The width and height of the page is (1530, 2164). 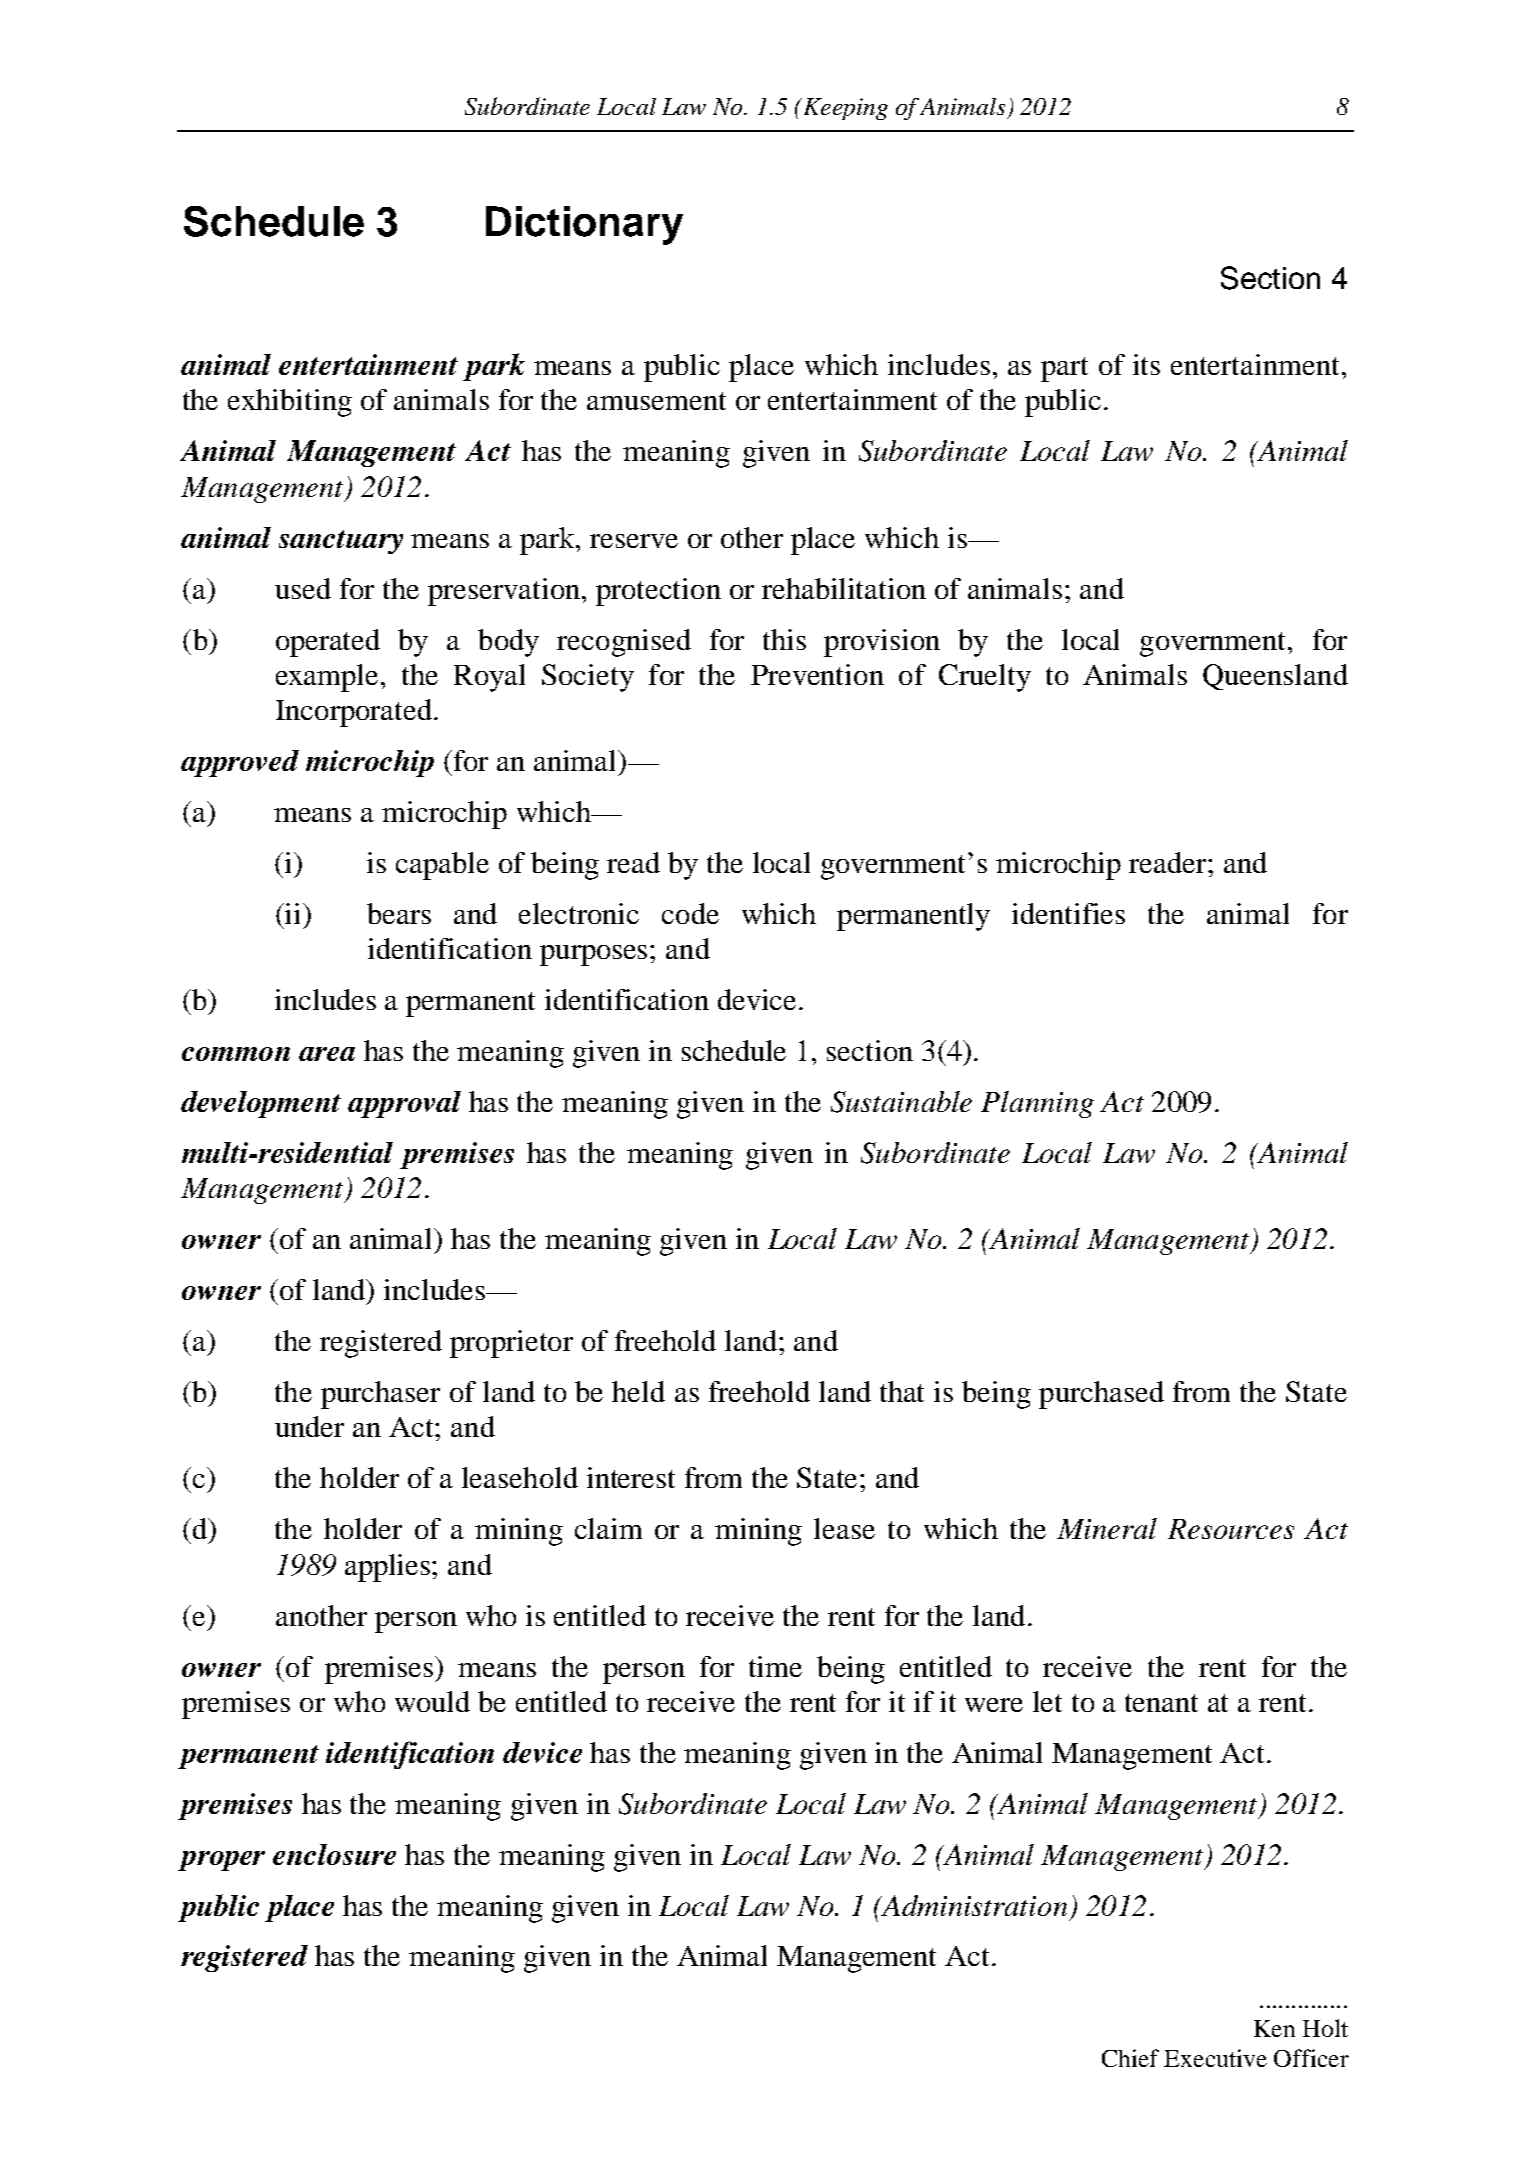 What do you see at coordinates (973, 1905) in the page?
I see `Administration` at bounding box center [973, 1905].
